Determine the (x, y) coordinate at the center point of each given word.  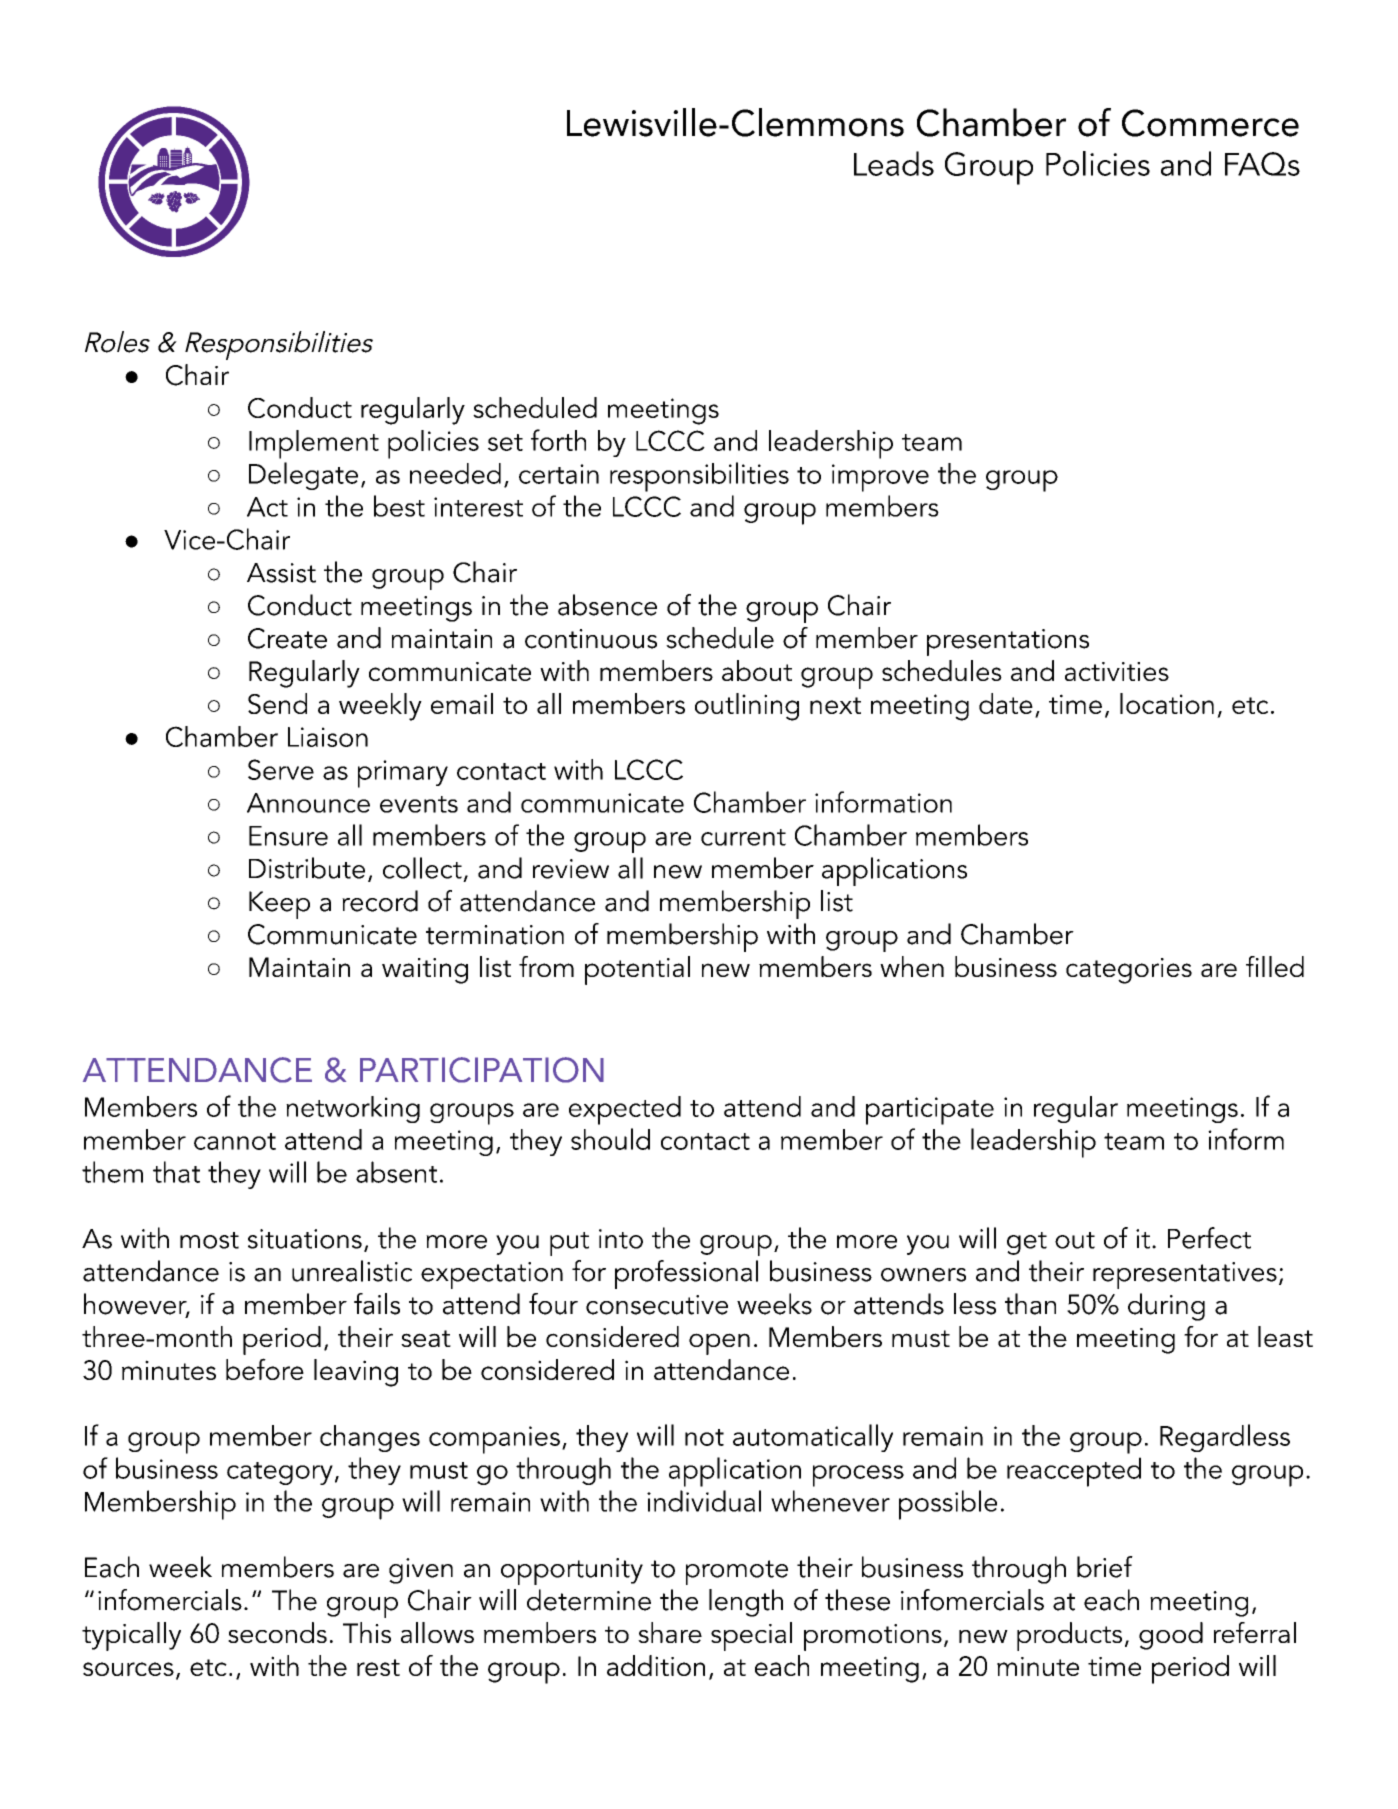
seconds (277, 1632)
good (1171, 1636)
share (670, 1632)
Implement (314, 444)
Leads (894, 163)
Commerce (1210, 123)
